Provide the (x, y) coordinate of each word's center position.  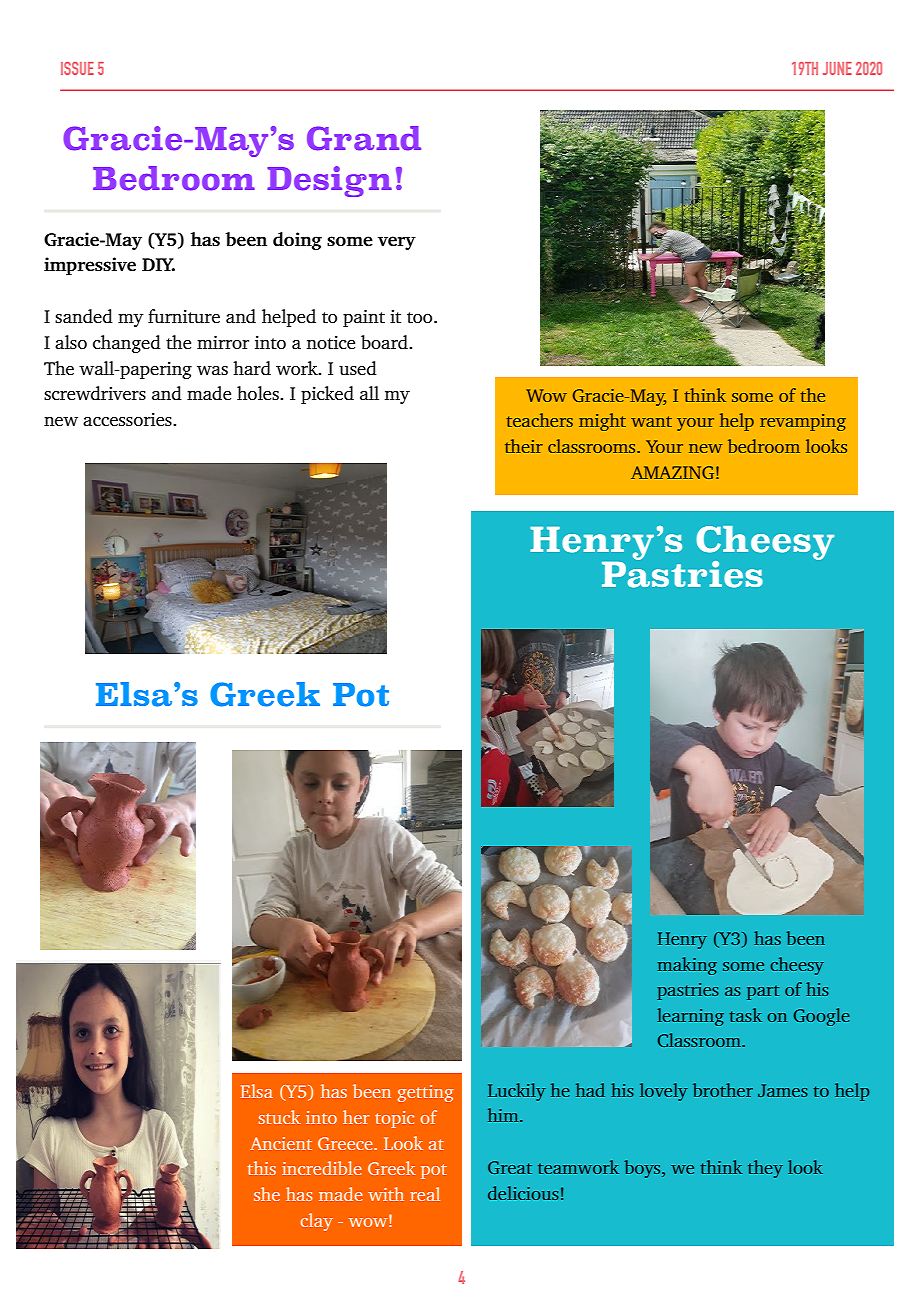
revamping (803, 422)
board (385, 342)
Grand (364, 138)
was (212, 370)
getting (426, 1093)
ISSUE (77, 68)
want (651, 421)
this (262, 1168)
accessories (128, 419)
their (524, 446)
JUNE (837, 68)
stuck (280, 1117)
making (687, 966)
